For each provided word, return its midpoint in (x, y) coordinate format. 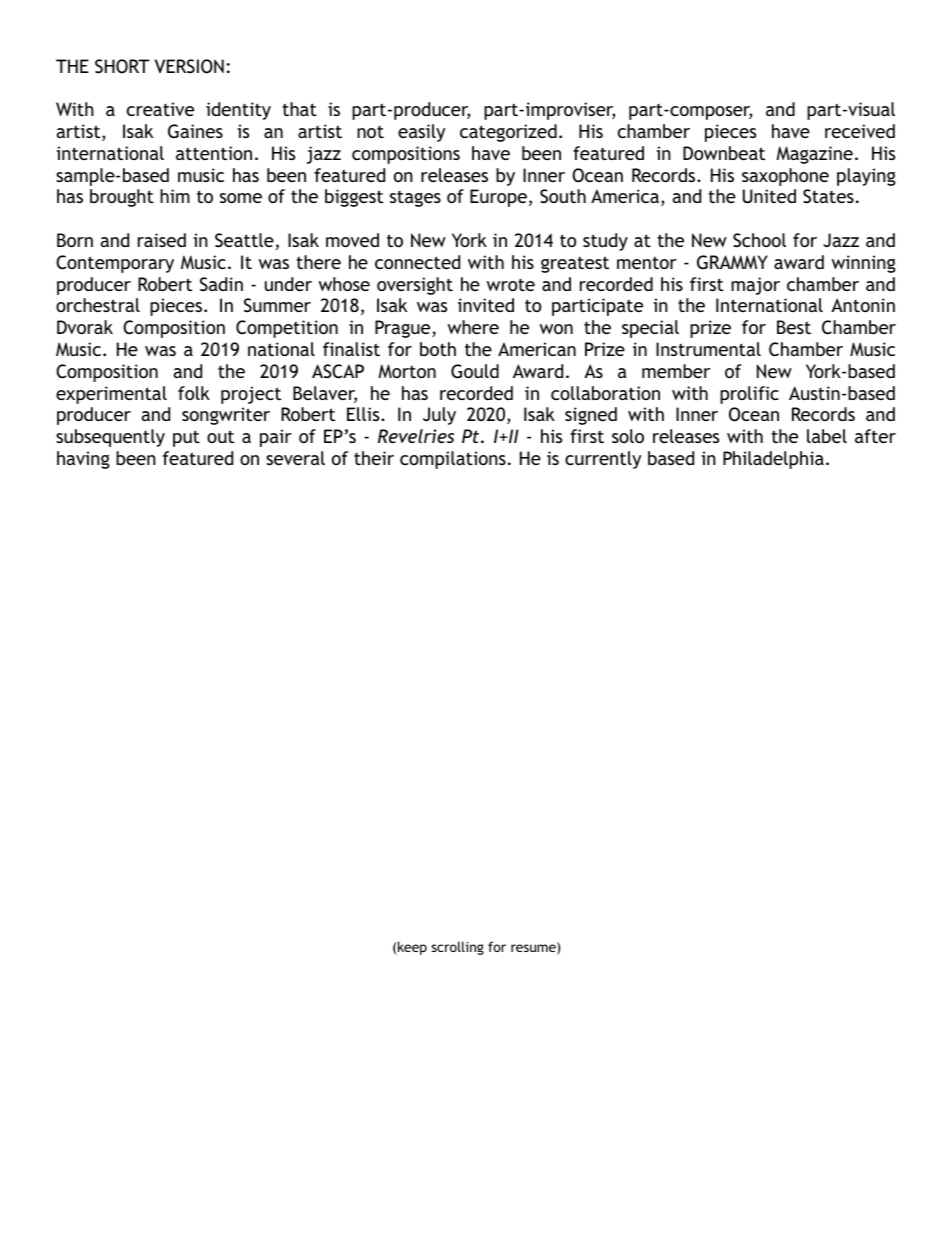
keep (412, 948)
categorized (508, 133)
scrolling (457, 948)
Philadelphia (773, 460)
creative (160, 109)
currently (603, 460)
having (83, 460)
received (860, 131)
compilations (453, 460)
